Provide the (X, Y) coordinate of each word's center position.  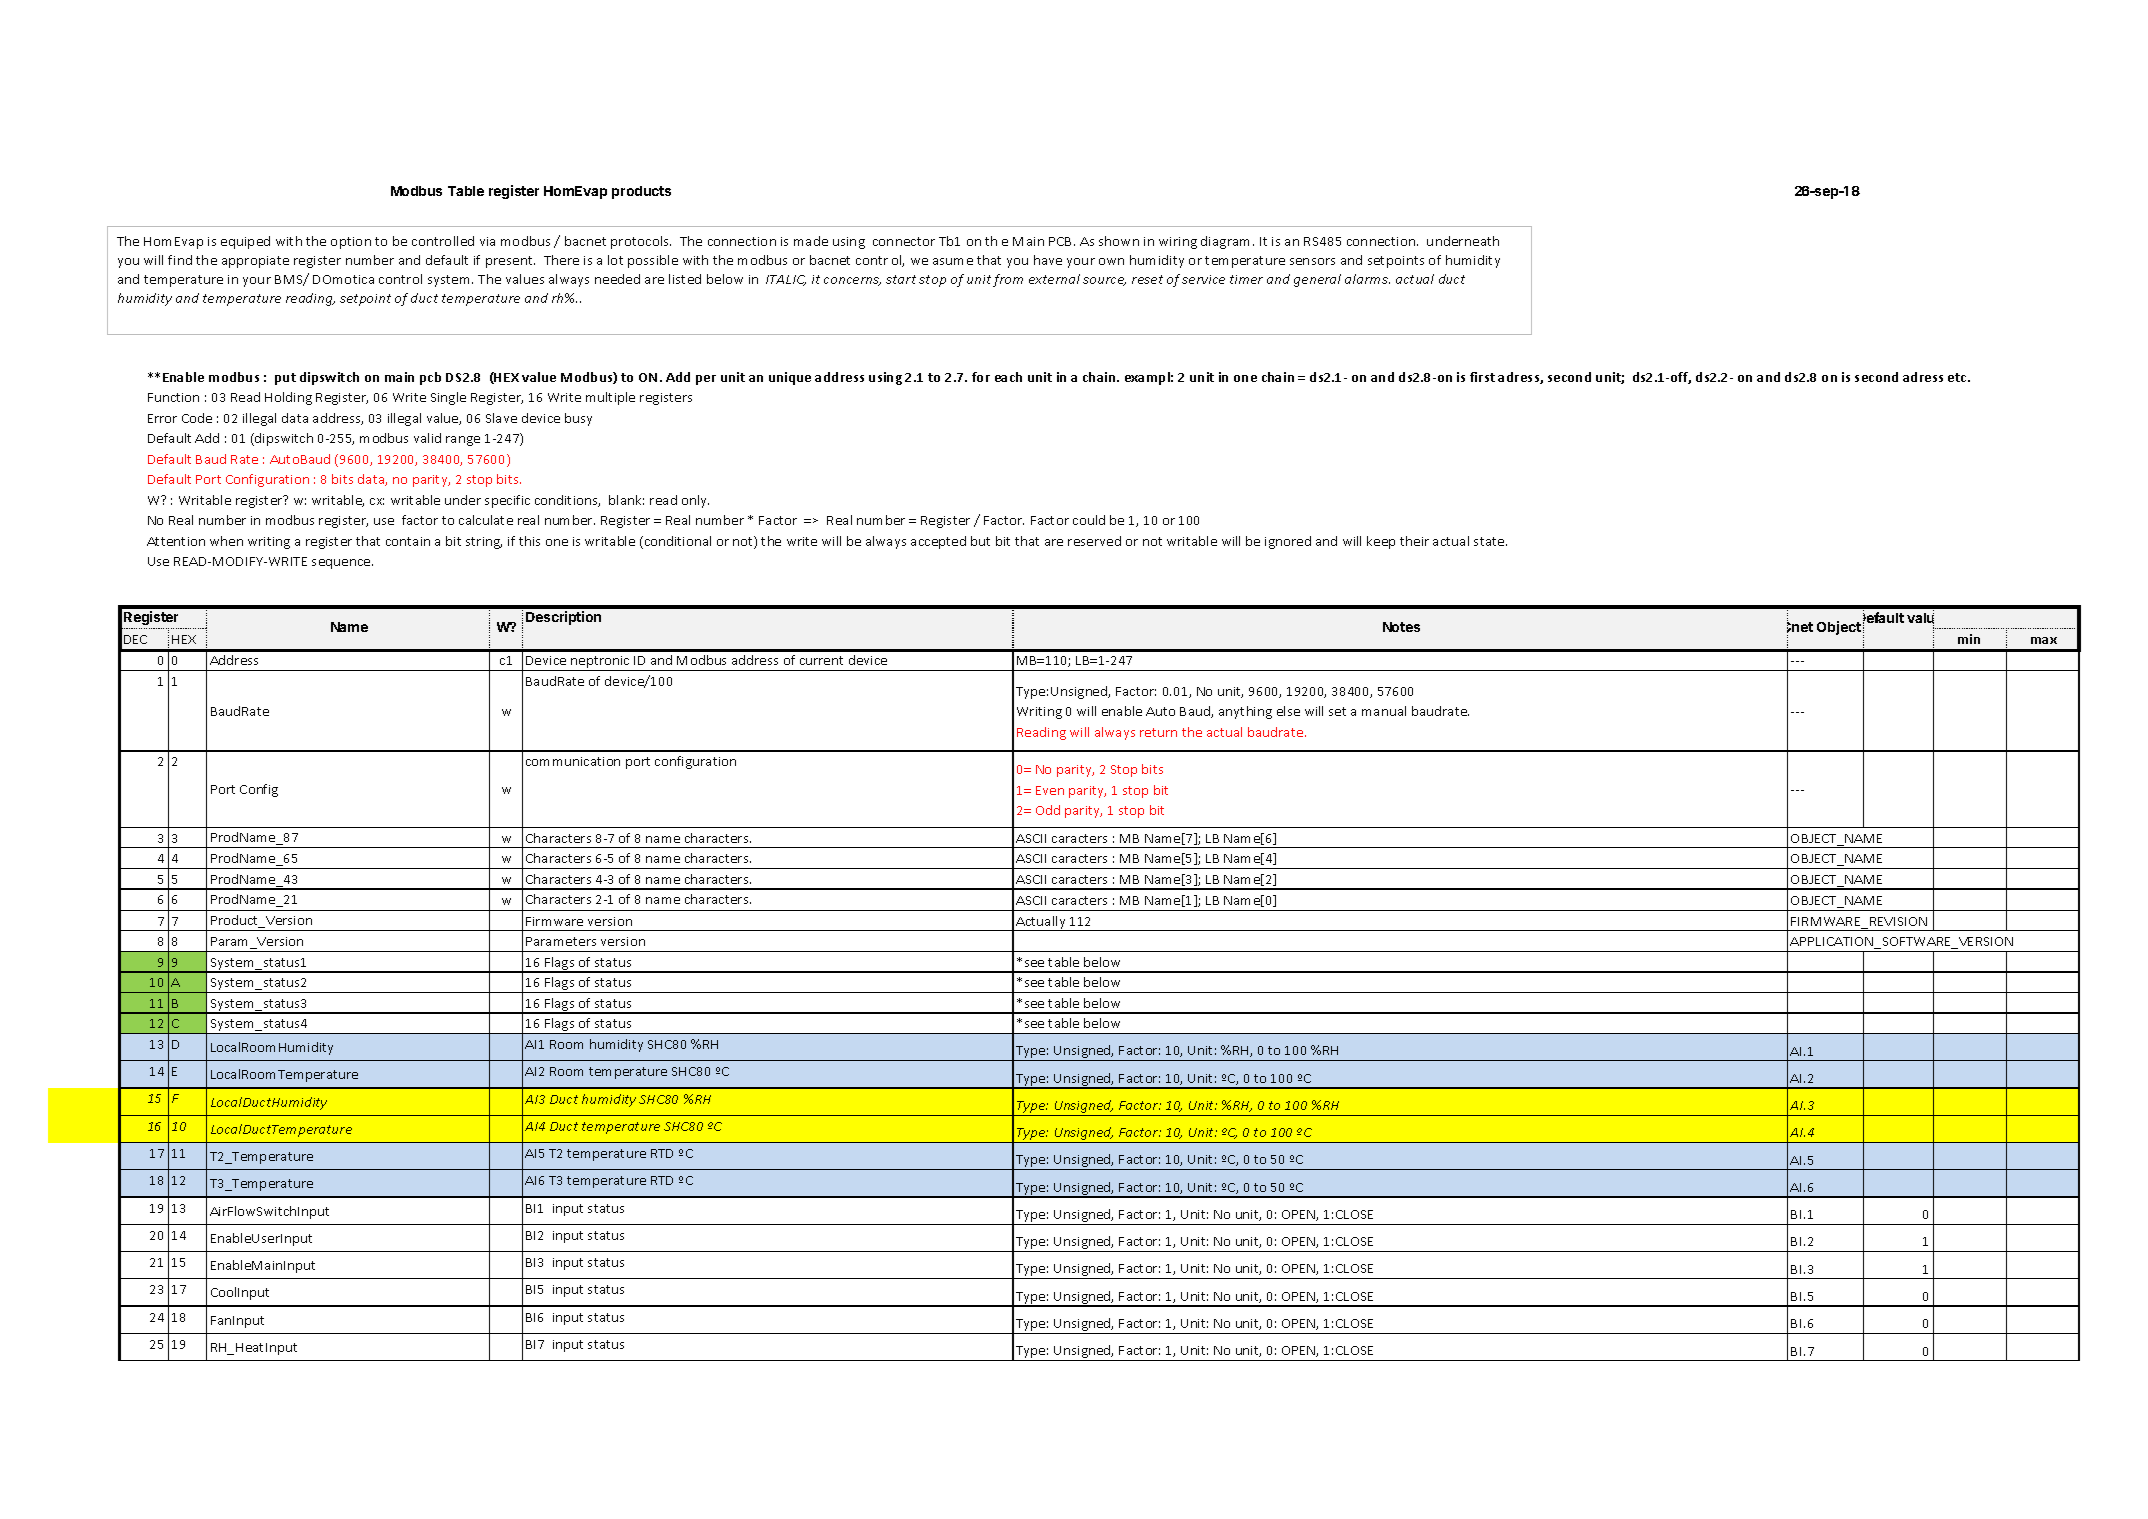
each (1008, 377)
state (1490, 541)
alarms (1367, 279)
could (1089, 520)
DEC (135, 639)
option (351, 243)
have (1048, 260)
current (821, 660)
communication (573, 761)
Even (1050, 790)
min (1969, 639)
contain (408, 541)
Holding (288, 398)
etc (1958, 377)
